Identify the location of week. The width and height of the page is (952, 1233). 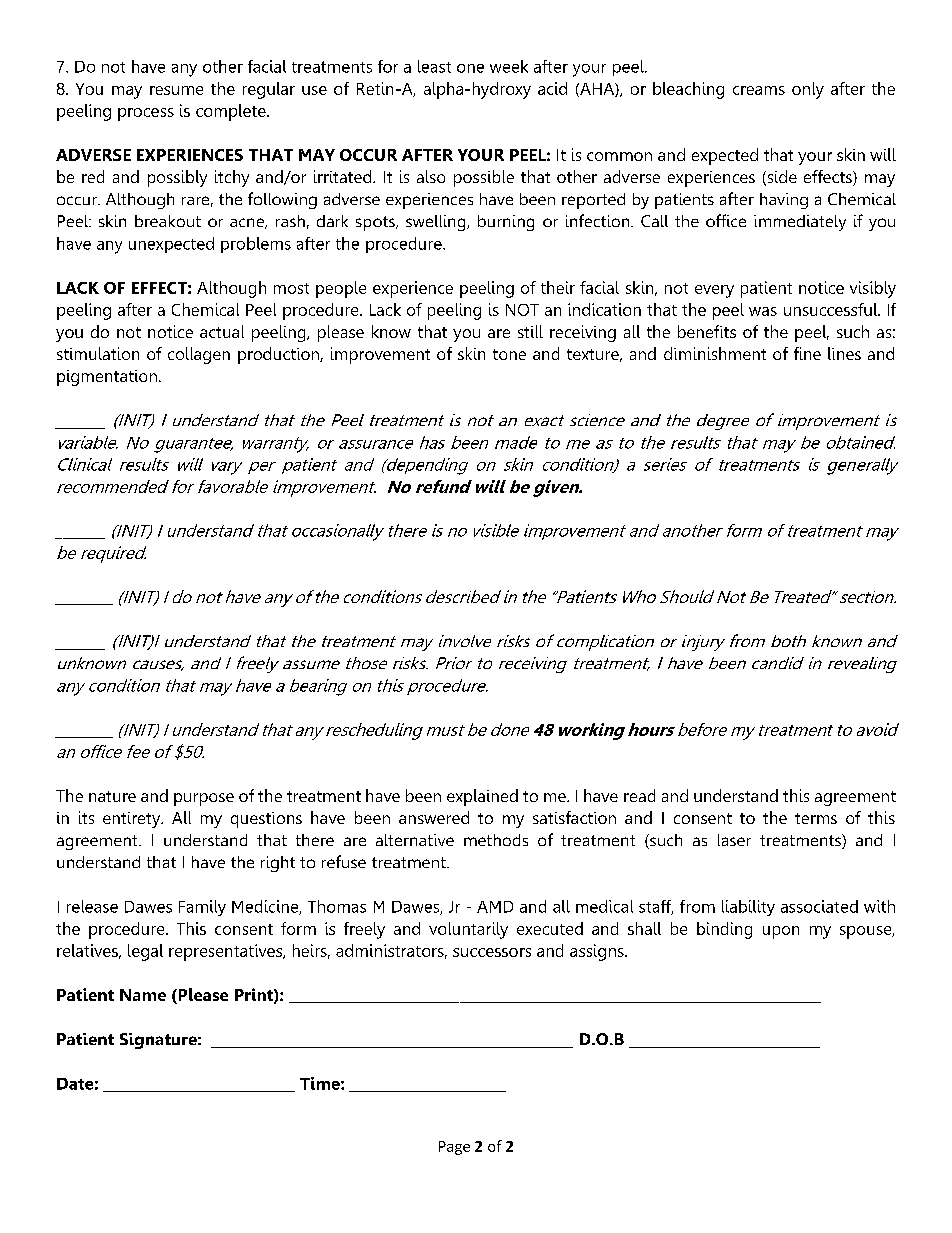
(509, 66).
